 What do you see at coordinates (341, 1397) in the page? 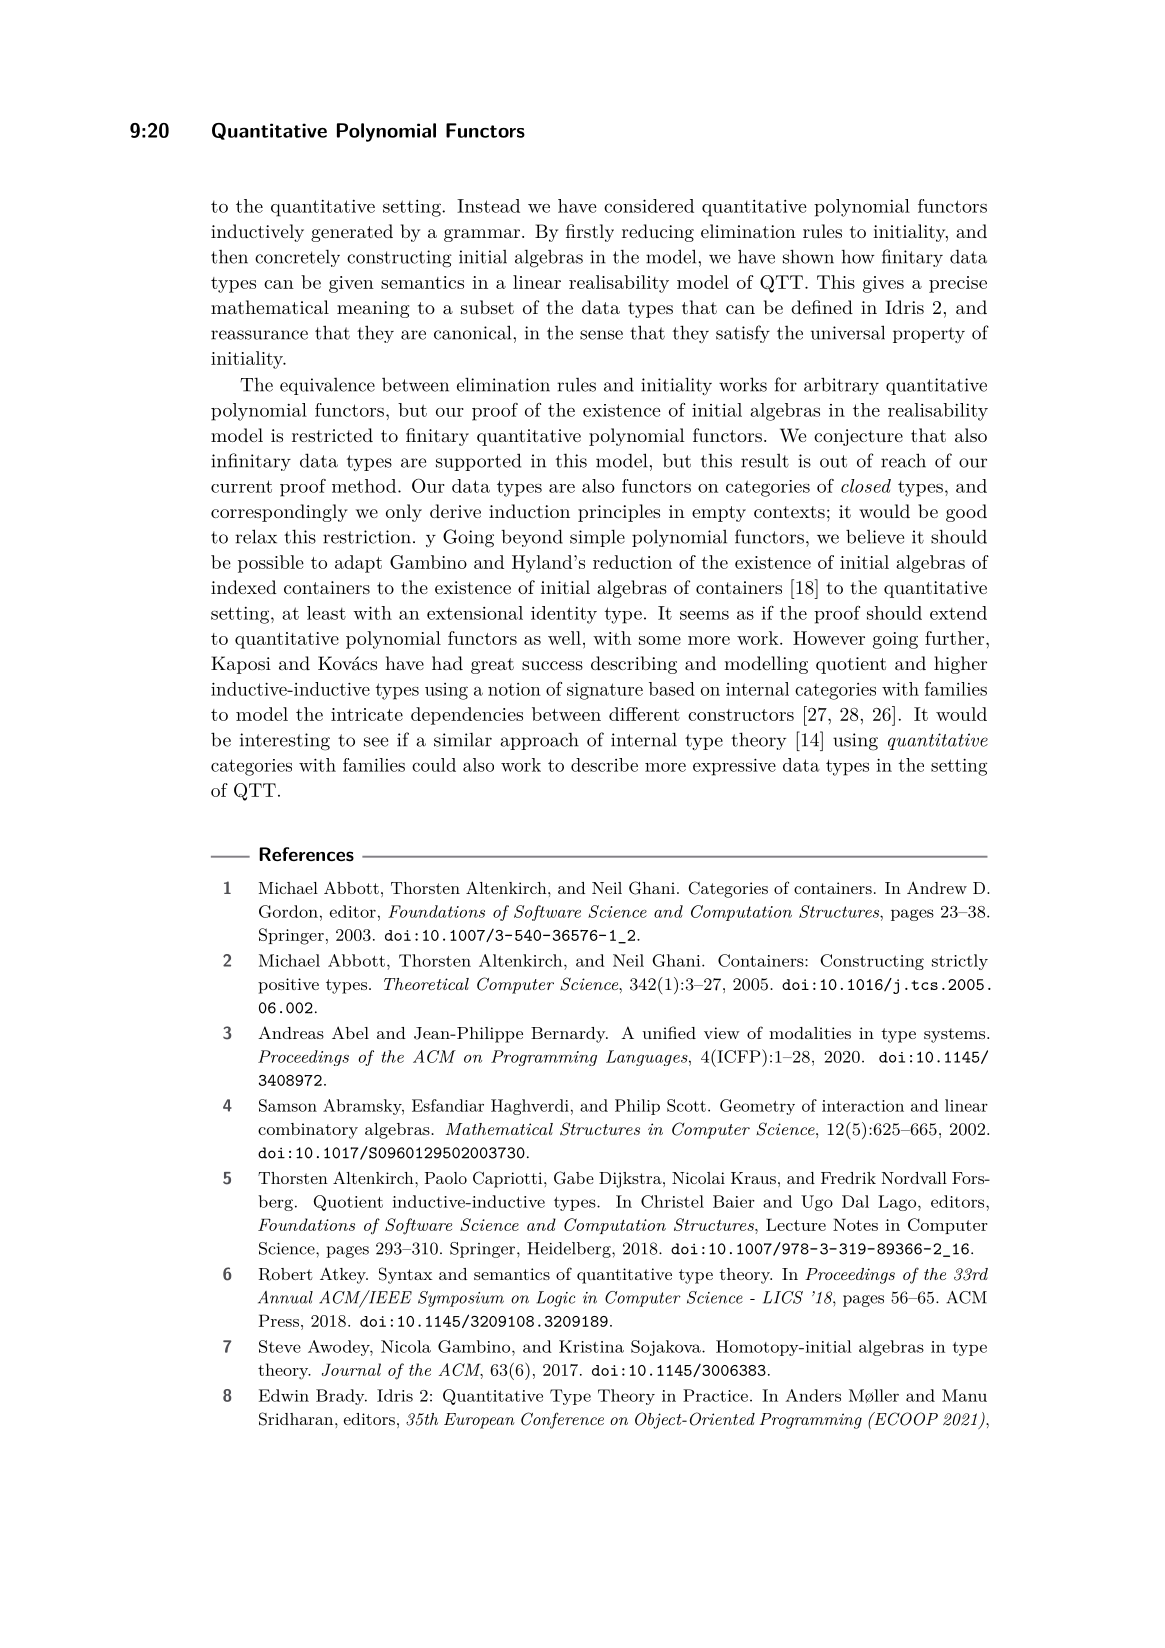
I see `Brady` at bounding box center [341, 1397].
